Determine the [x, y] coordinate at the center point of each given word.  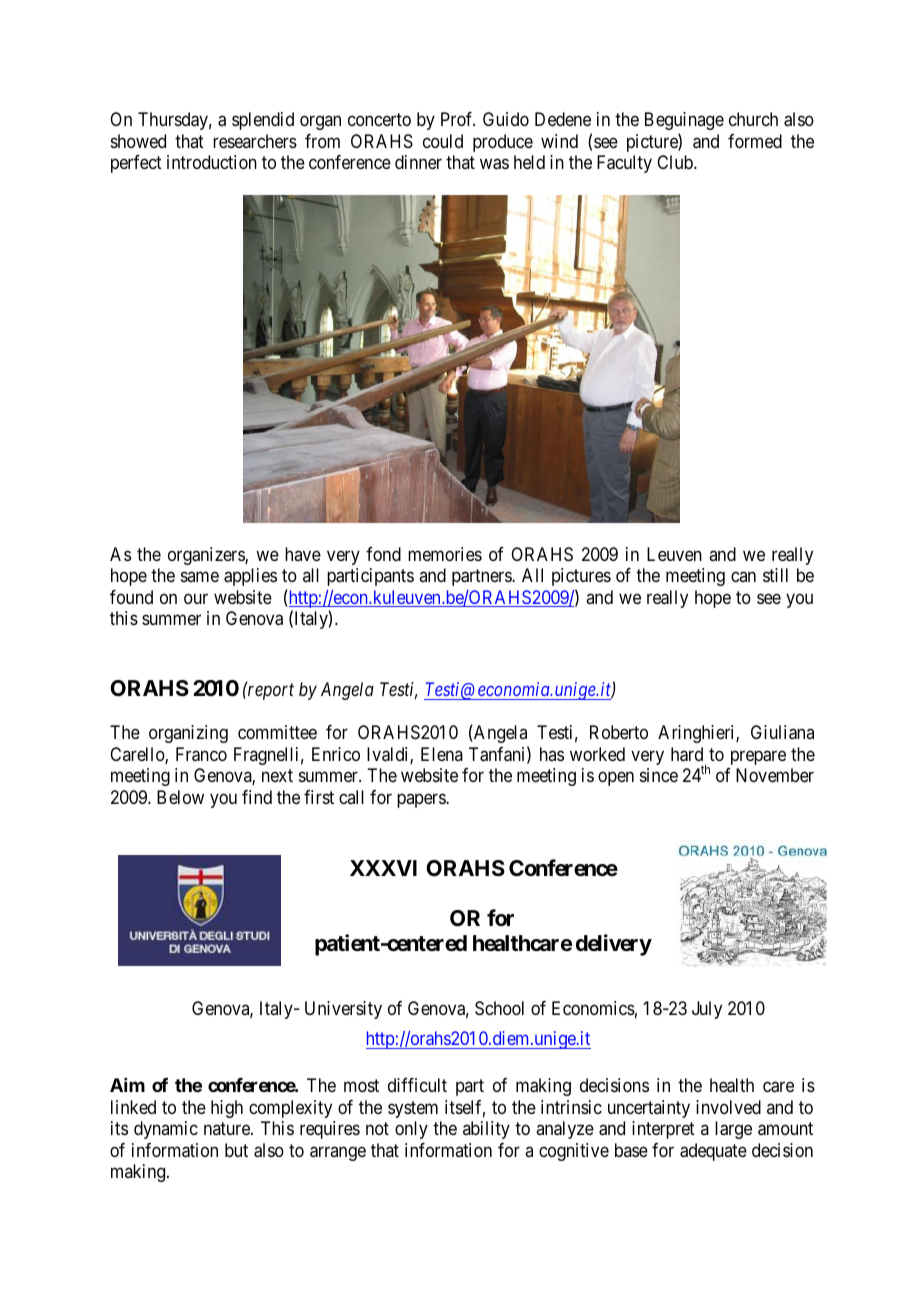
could [443, 141]
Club [676, 162]
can [743, 577]
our [196, 598]
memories [445, 554]
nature [228, 1128]
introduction [212, 162]
